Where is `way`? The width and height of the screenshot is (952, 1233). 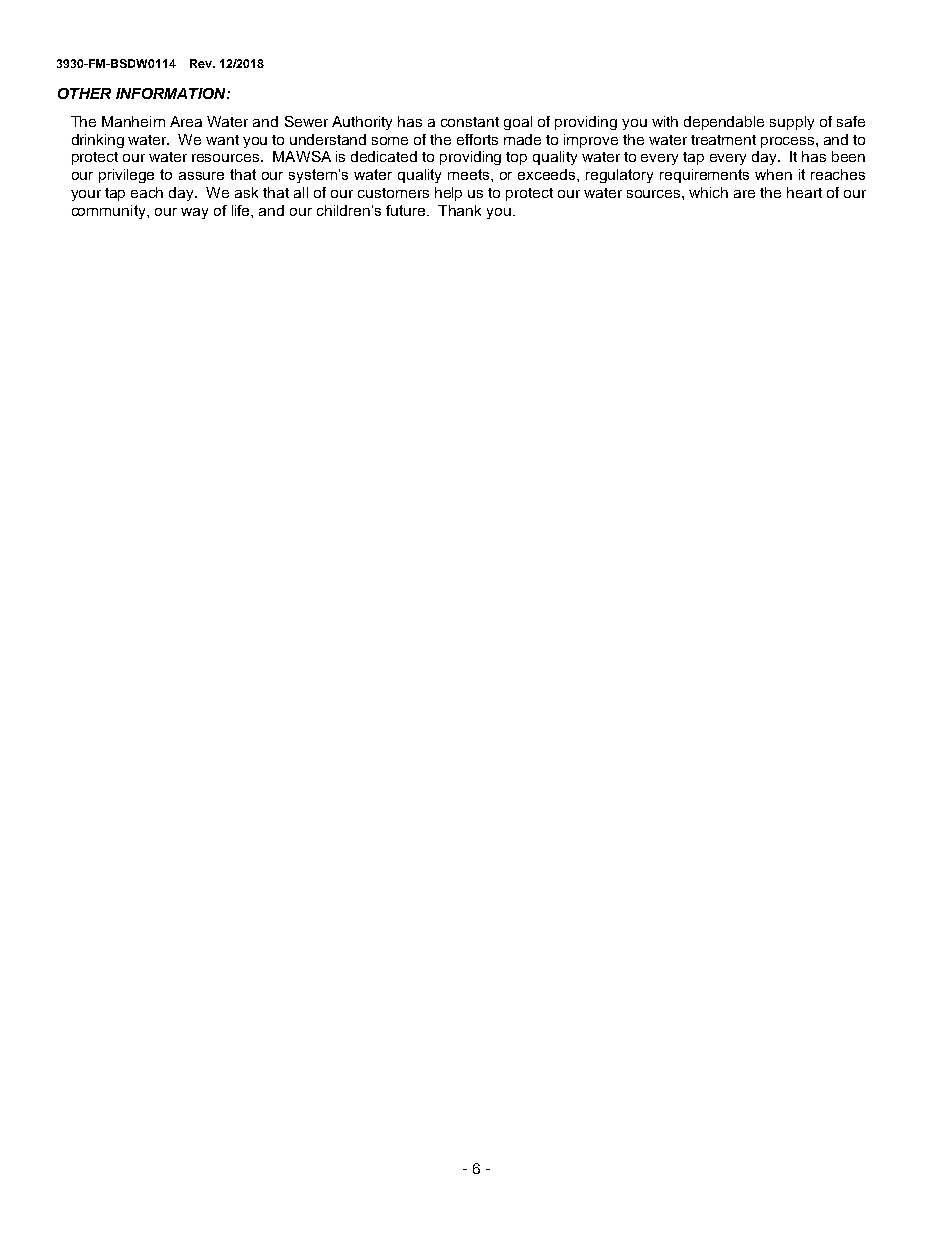
way is located at coordinates (194, 213).
